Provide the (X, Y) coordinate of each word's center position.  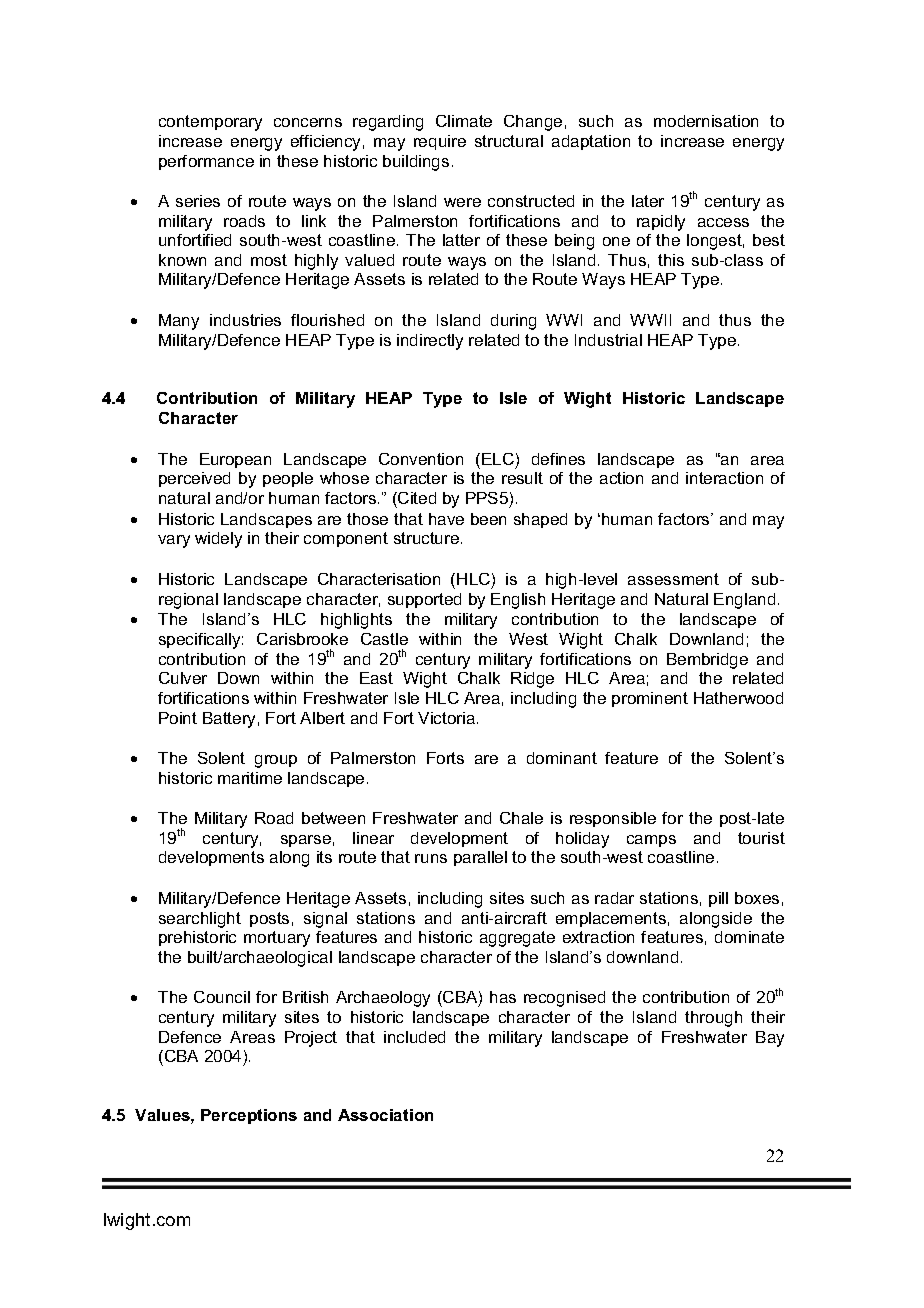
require (440, 142)
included (414, 1037)
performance (206, 162)
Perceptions (249, 1116)
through (713, 1019)
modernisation (706, 121)
